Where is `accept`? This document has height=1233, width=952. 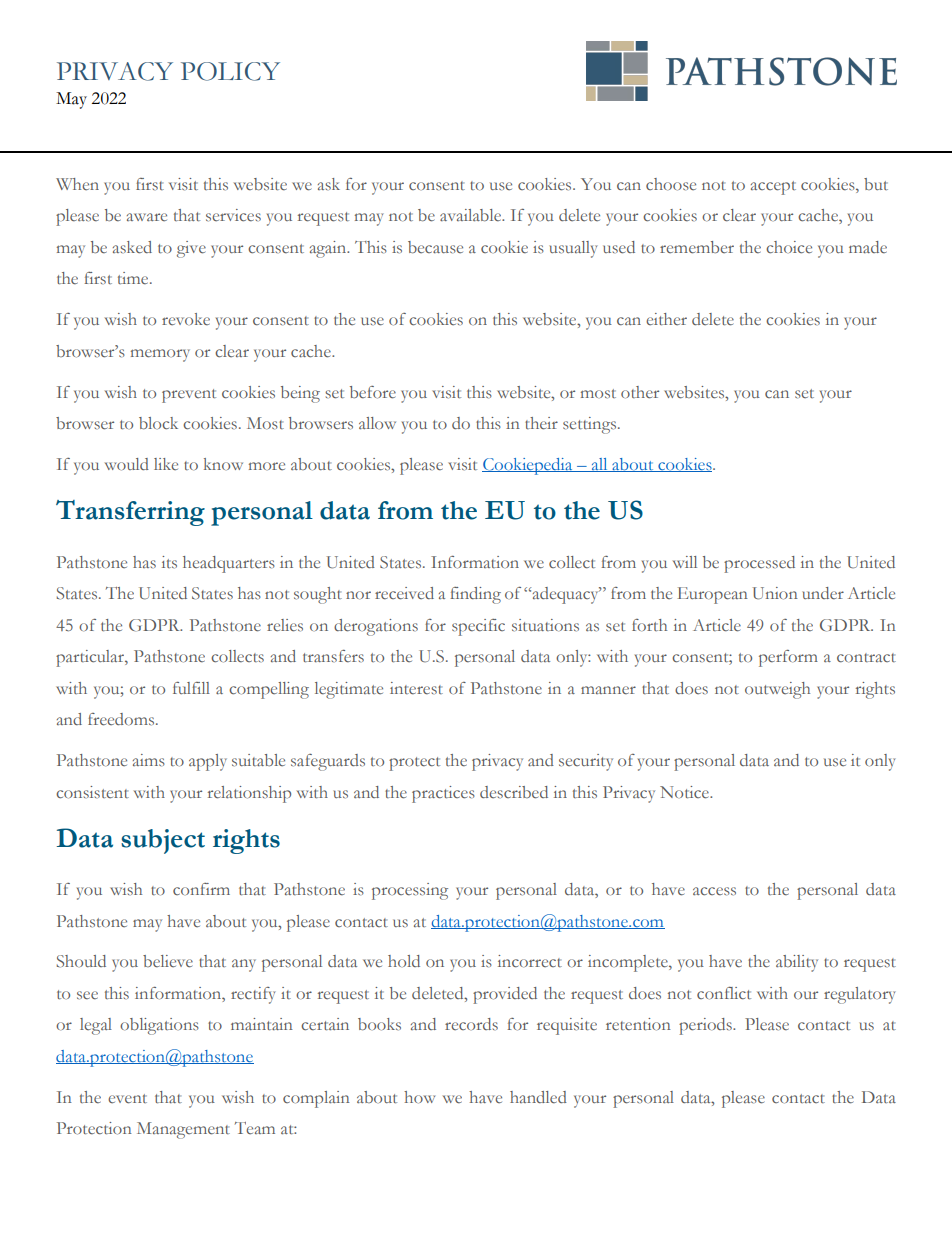
accept is located at coordinates (773, 188).
